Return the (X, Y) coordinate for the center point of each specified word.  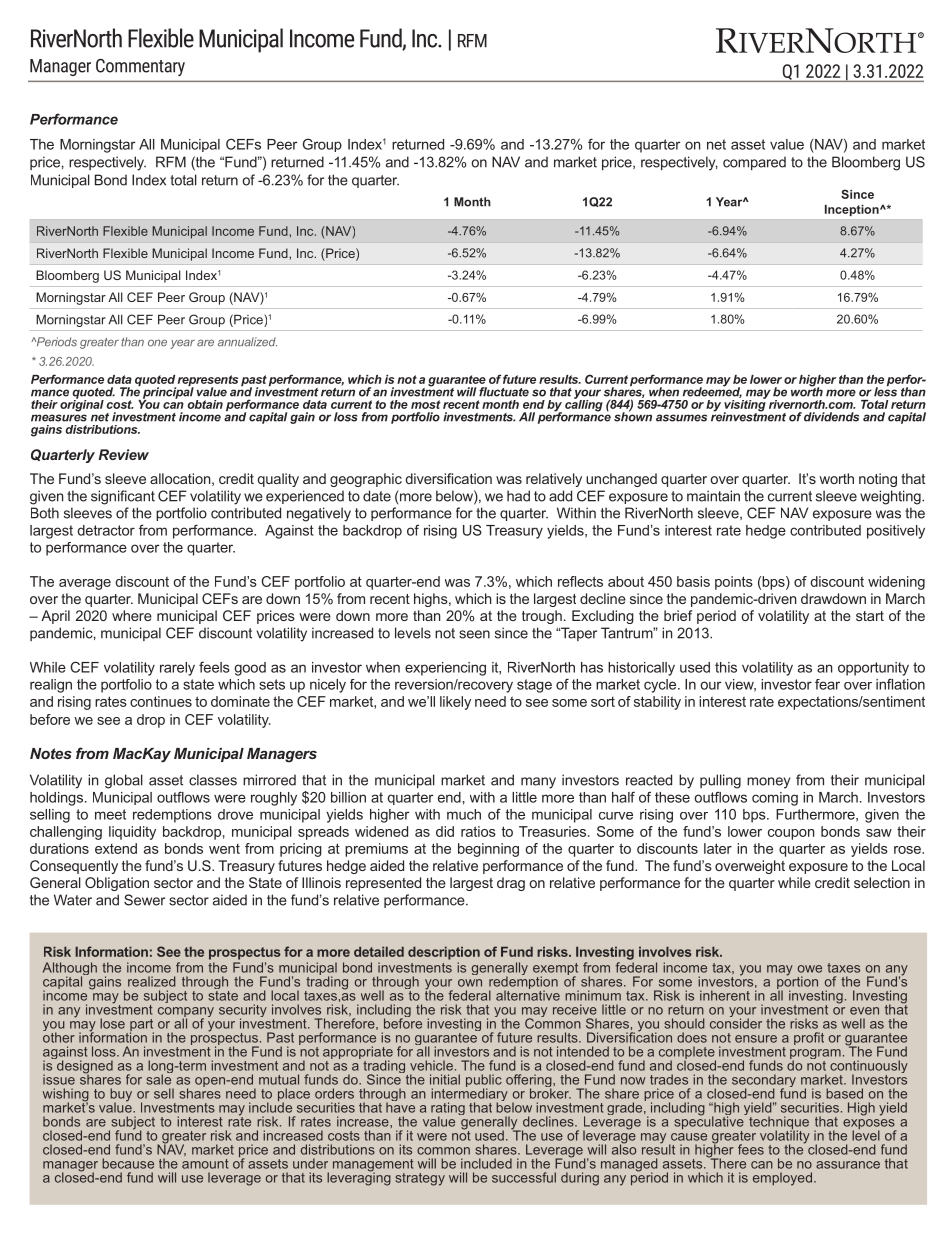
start (870, 616)
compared (754, 163)
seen (474, 634)
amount (205, 1164)
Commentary (140, 67)
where (132, 615)
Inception (853, 210)
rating (448, 1110)
